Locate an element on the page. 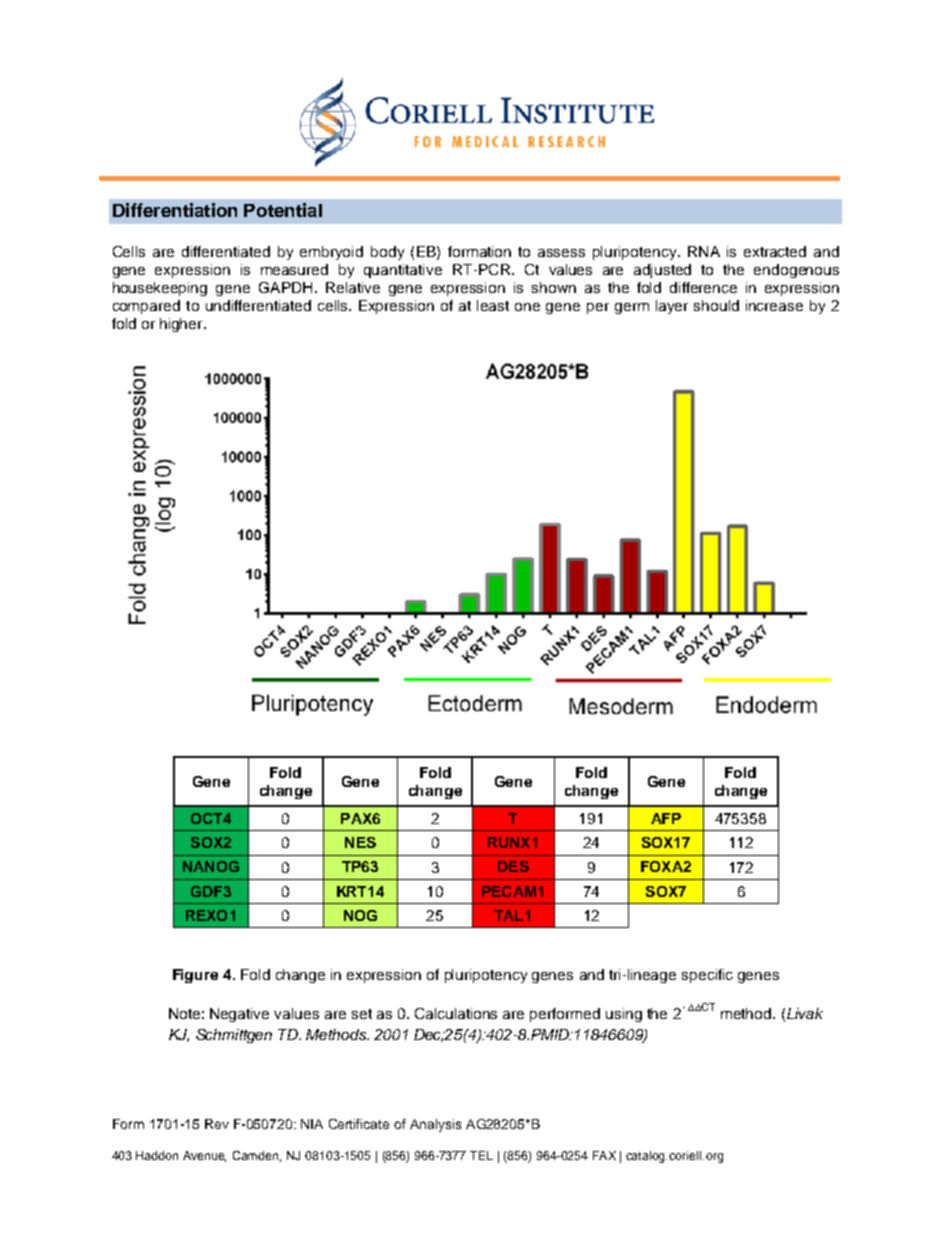  RNA is located at coordinates (704, 251).
